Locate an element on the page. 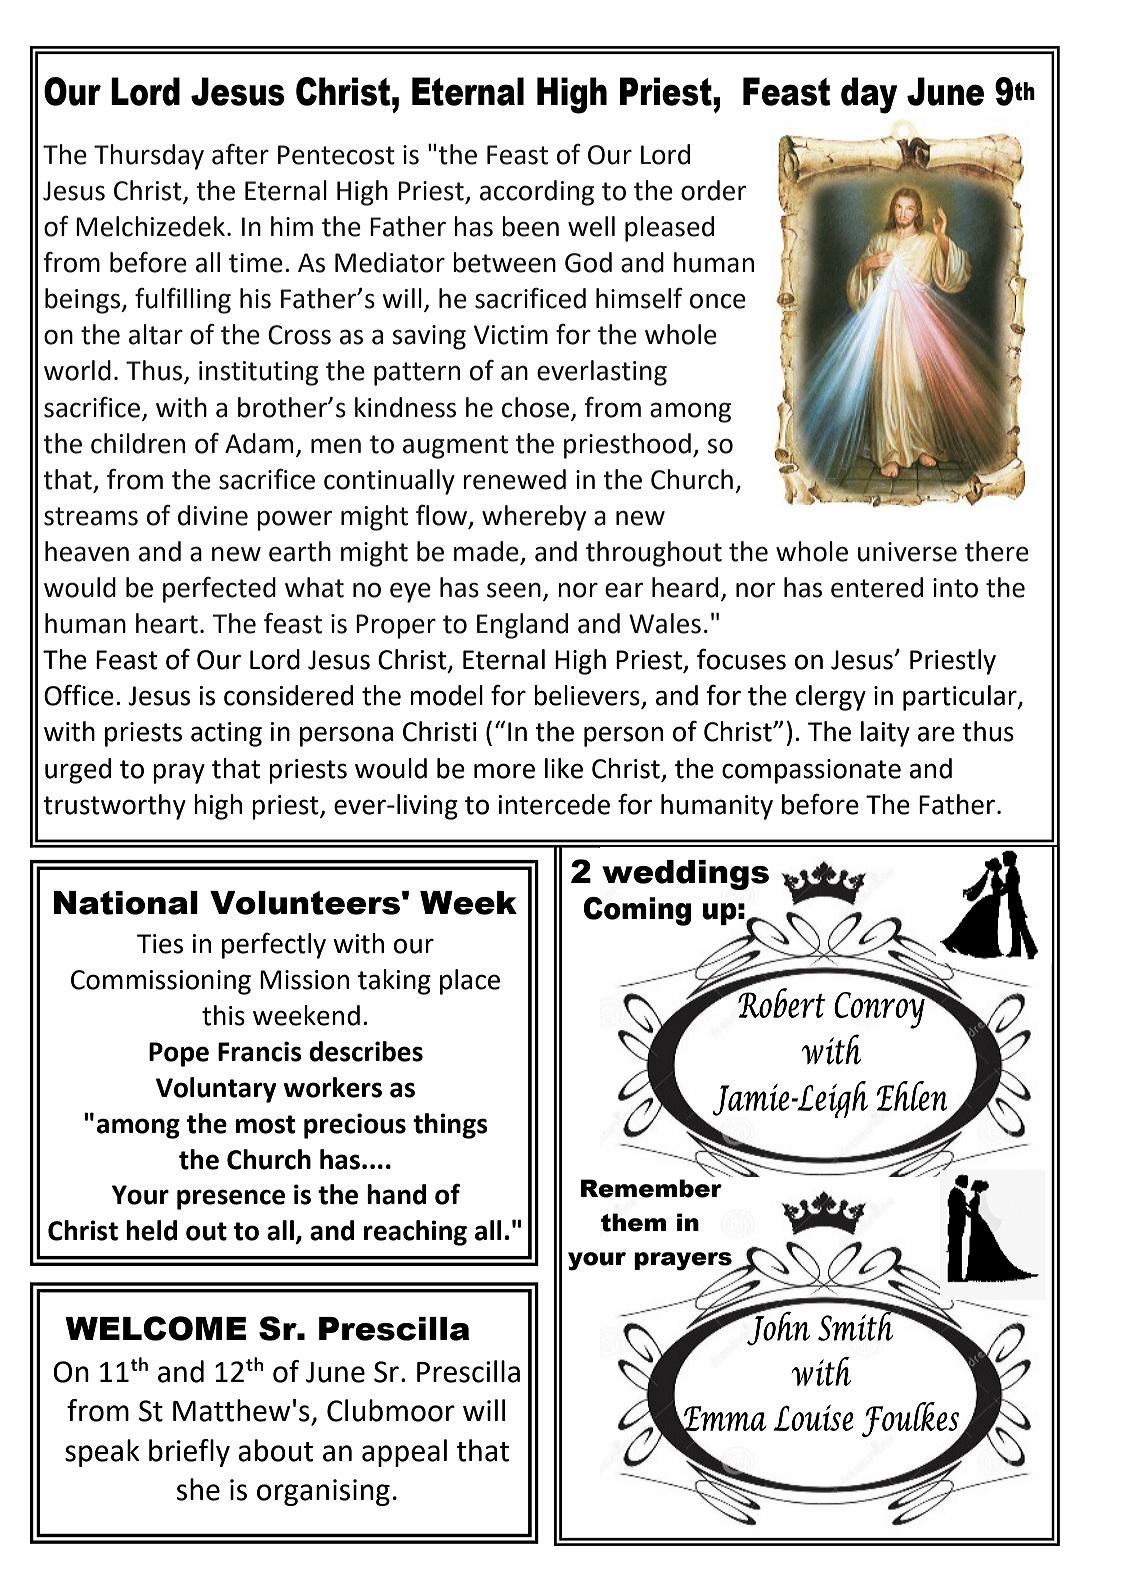 The width and height of the page is (1126, 1592). order is located at coordinates (713, 190).
